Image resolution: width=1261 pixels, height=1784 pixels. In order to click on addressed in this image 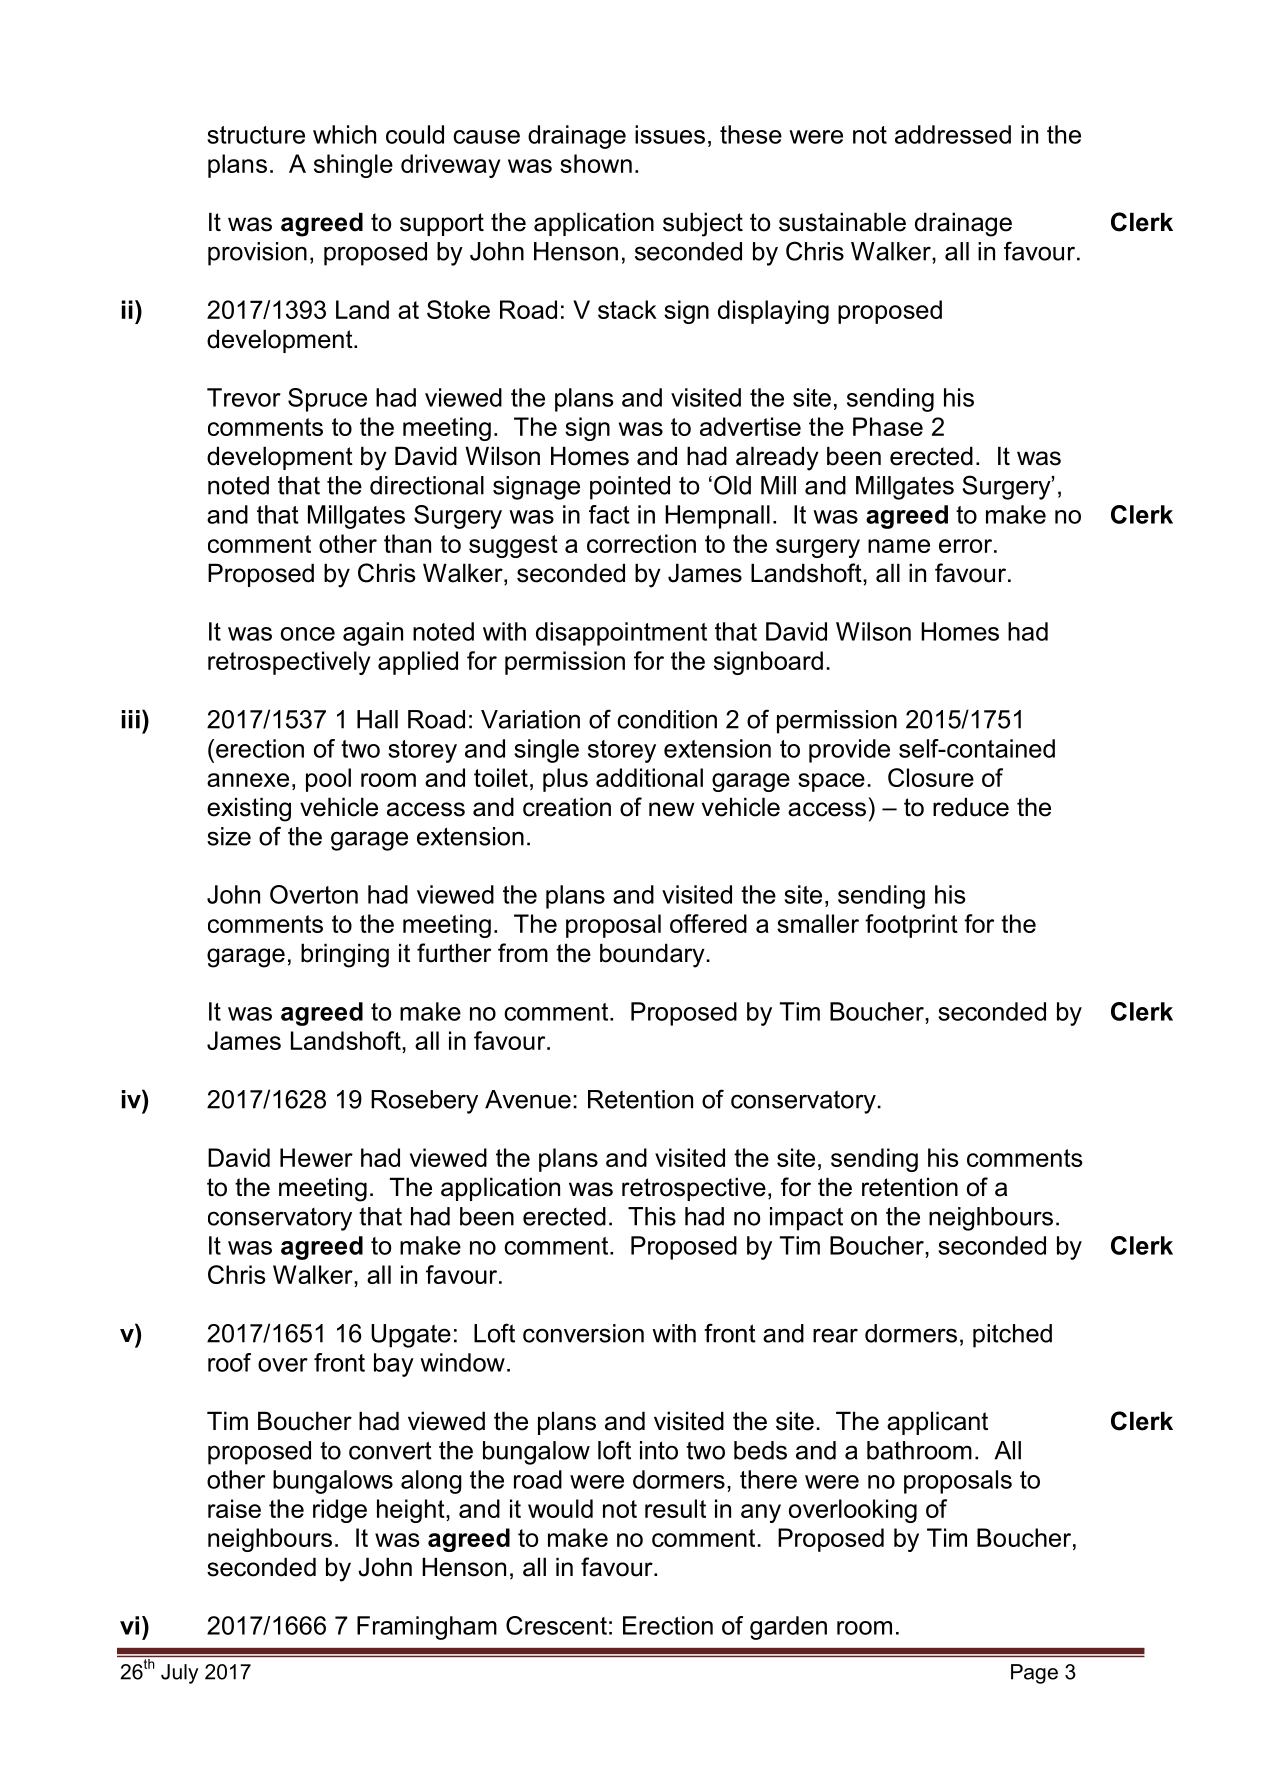, I will do `click(953, 134)`.
